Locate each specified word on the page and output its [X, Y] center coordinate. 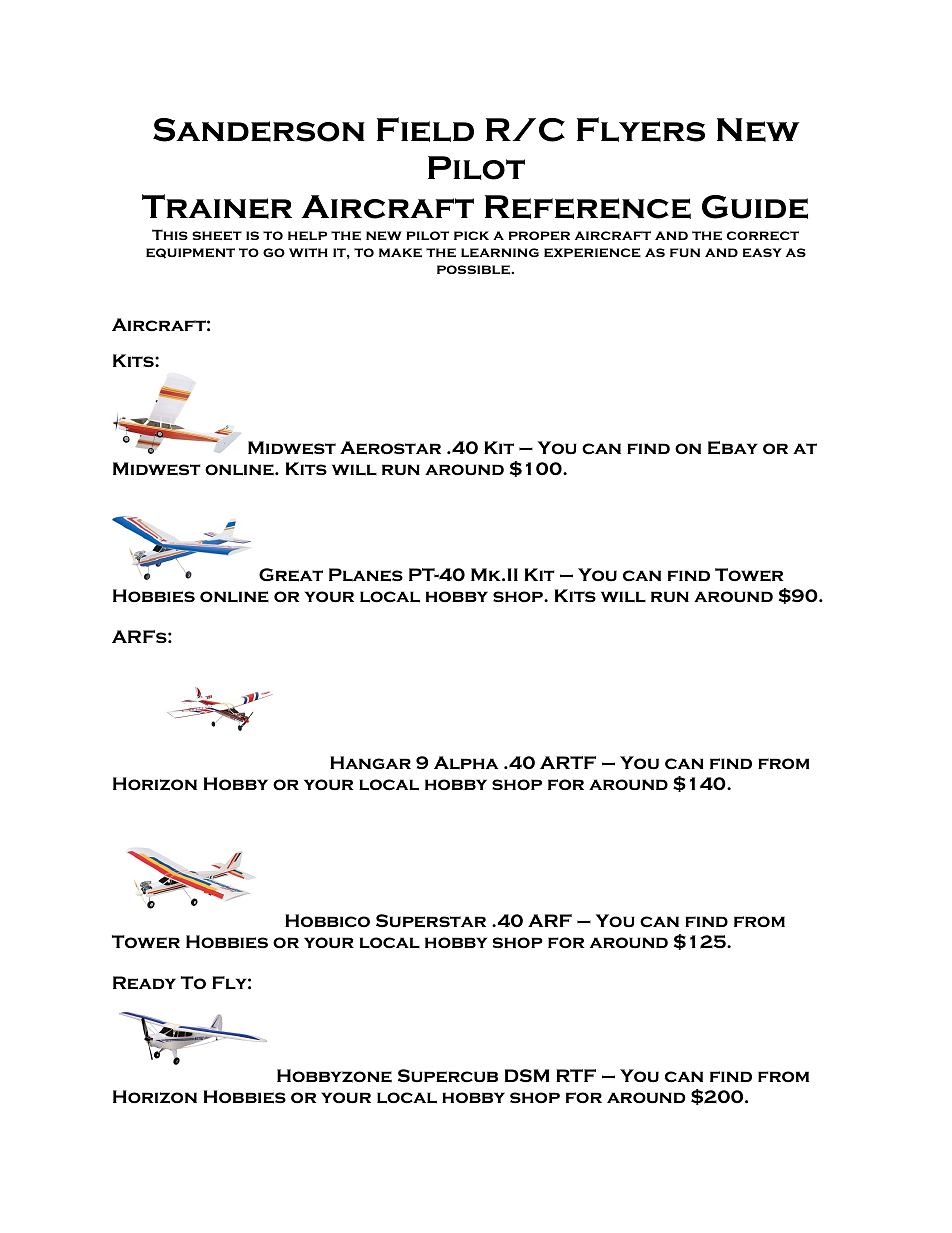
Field [425, 129]
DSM [527, 1076]
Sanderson [259, 130]
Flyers [641, 129]
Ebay [733, 448]
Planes [366, 575]
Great [291, 575]
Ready [144, 983]
